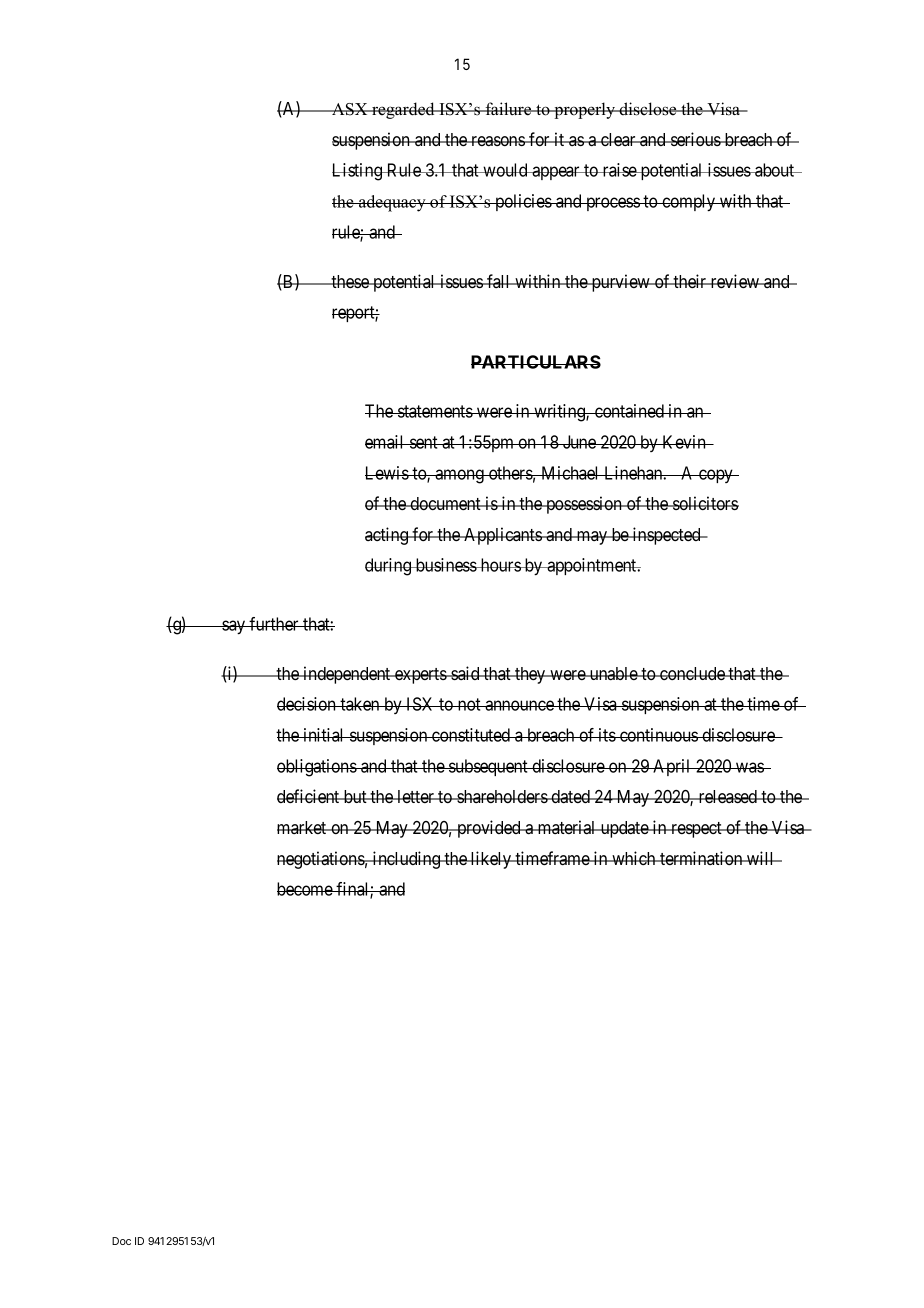  Describe the element at coordinates (705, 503) in the screenshot. I see `solicitors` at that location.
